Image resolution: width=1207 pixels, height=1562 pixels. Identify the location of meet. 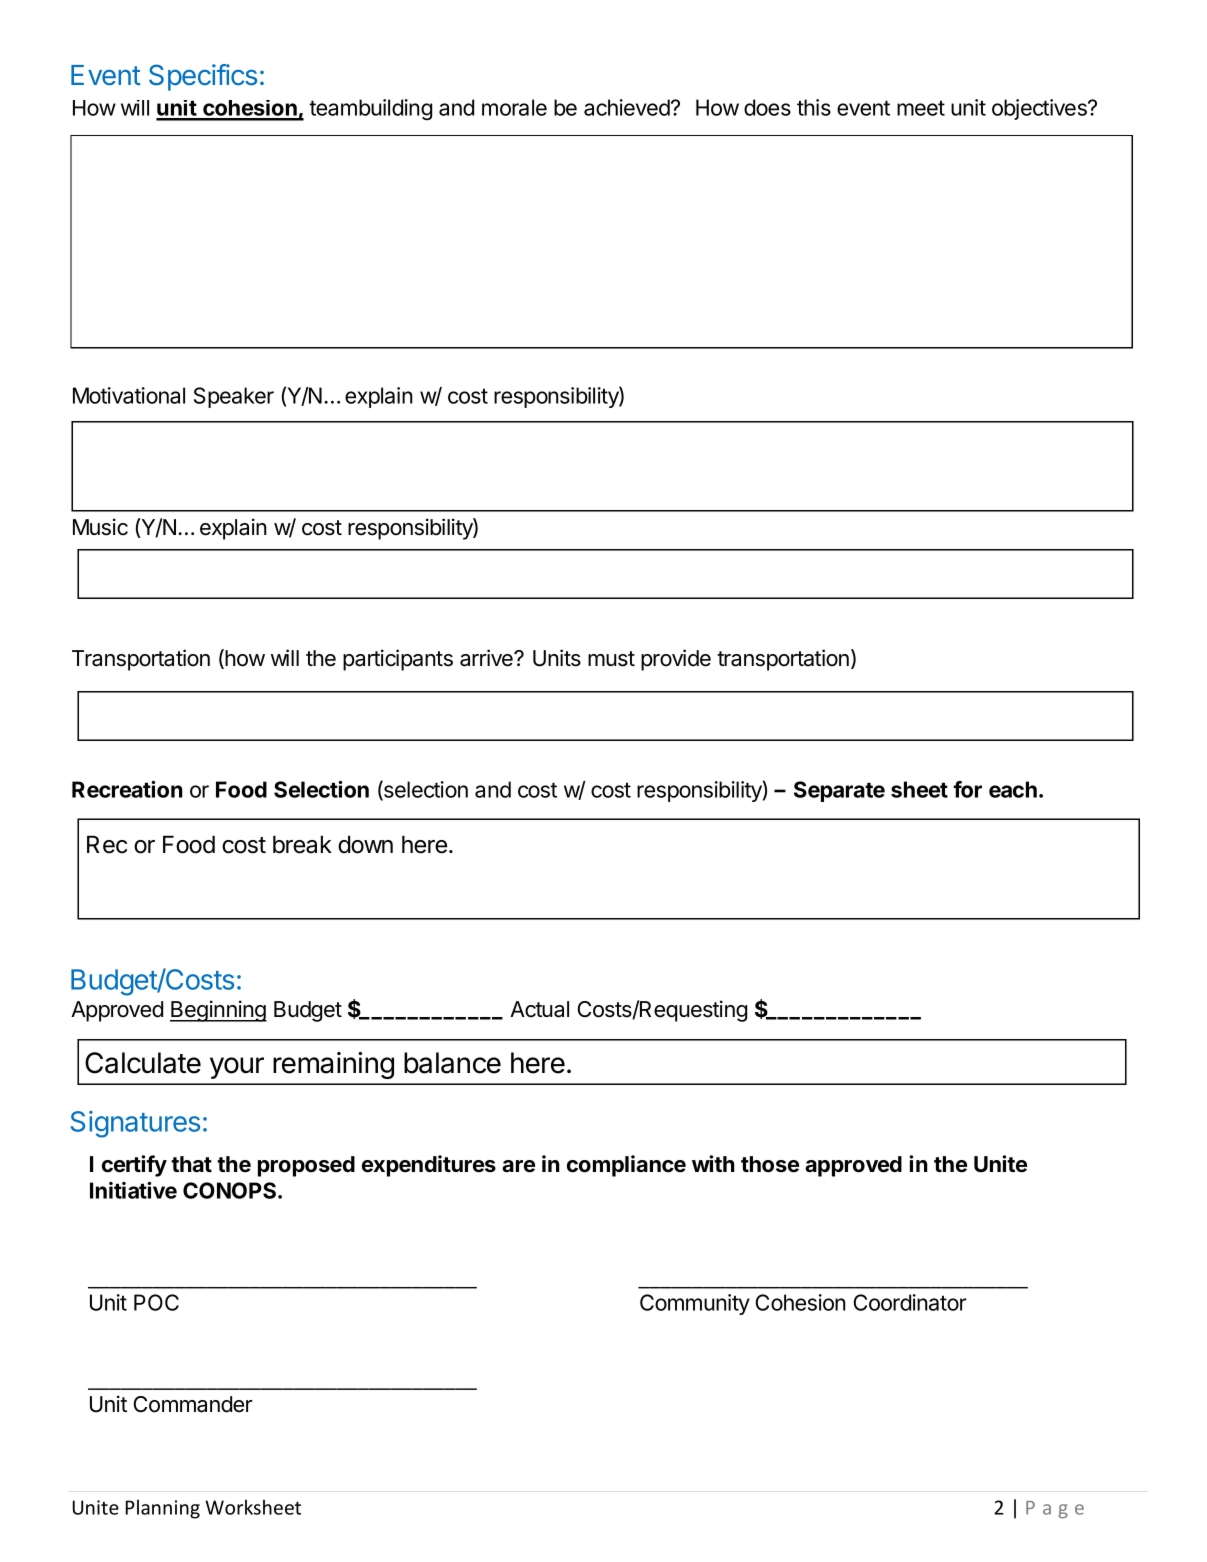
(921, 108).
